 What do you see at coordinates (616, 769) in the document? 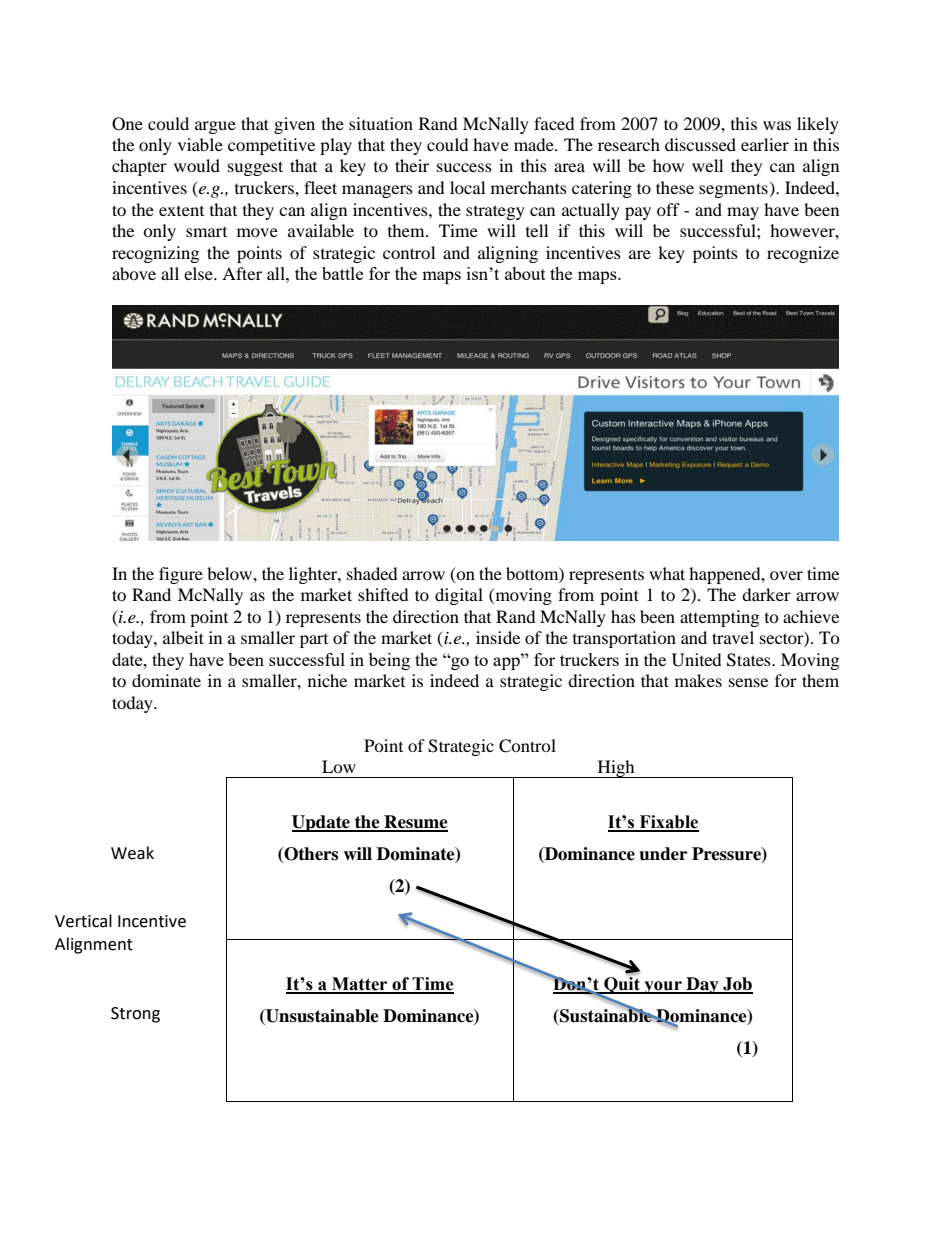
I see `High` at bounding box center [616, 769].
